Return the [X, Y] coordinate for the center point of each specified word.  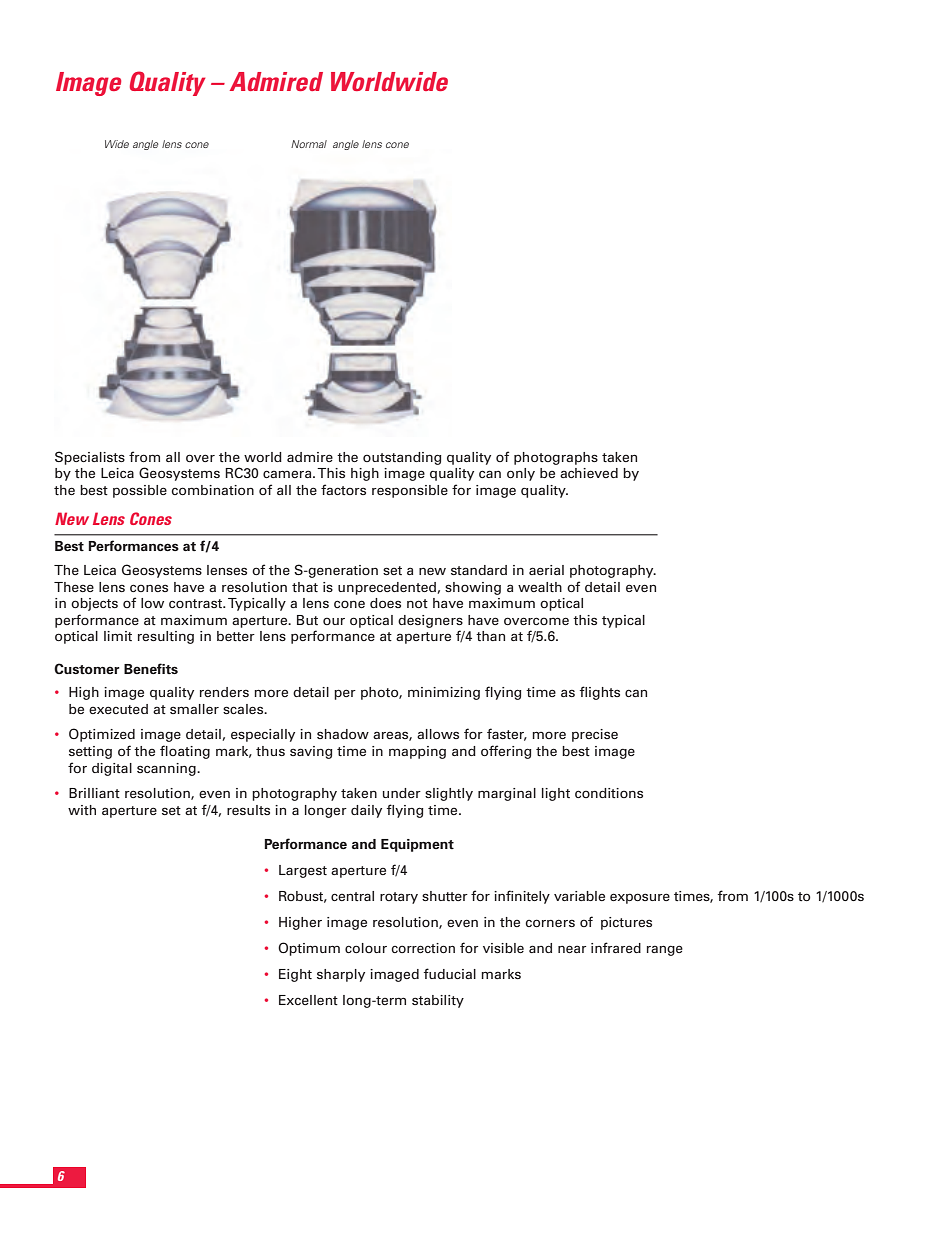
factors [343, 489]
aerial [546, 570]
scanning [167, 769]
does [385, 603]
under [402, 793]
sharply [341, 975]
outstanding [402, 458]
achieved [589, 473]
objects [94, 604]
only [521, 474]
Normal [309, 144]
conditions [609, 793]
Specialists [90, 458]
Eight [295, 975]
